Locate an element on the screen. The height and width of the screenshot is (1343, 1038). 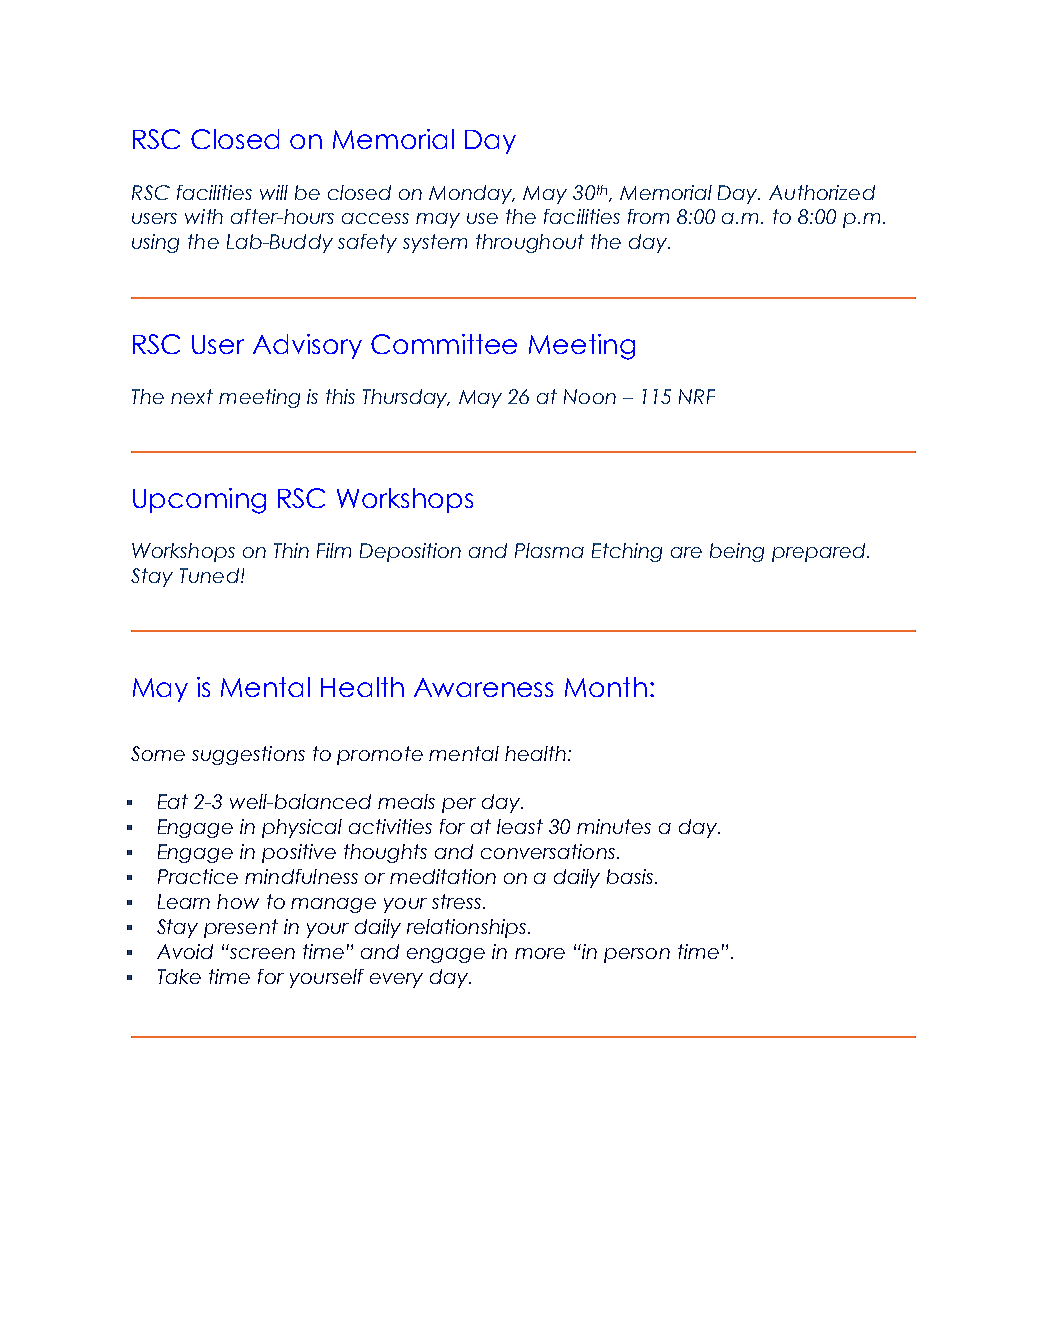
NRF is located at coordinates (697, 396).
